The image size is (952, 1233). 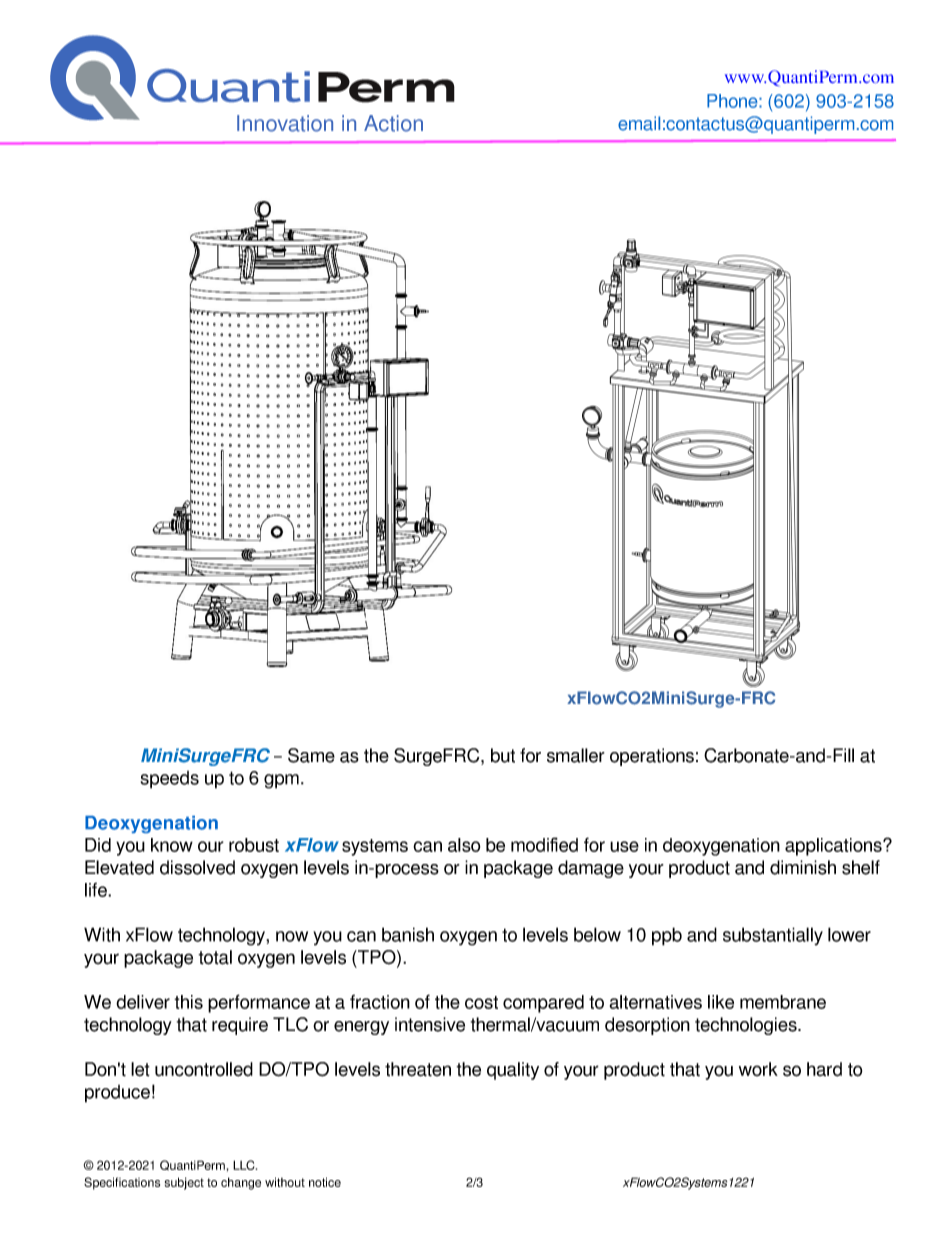 I want to click on Same, so click(x=311, y=755).
